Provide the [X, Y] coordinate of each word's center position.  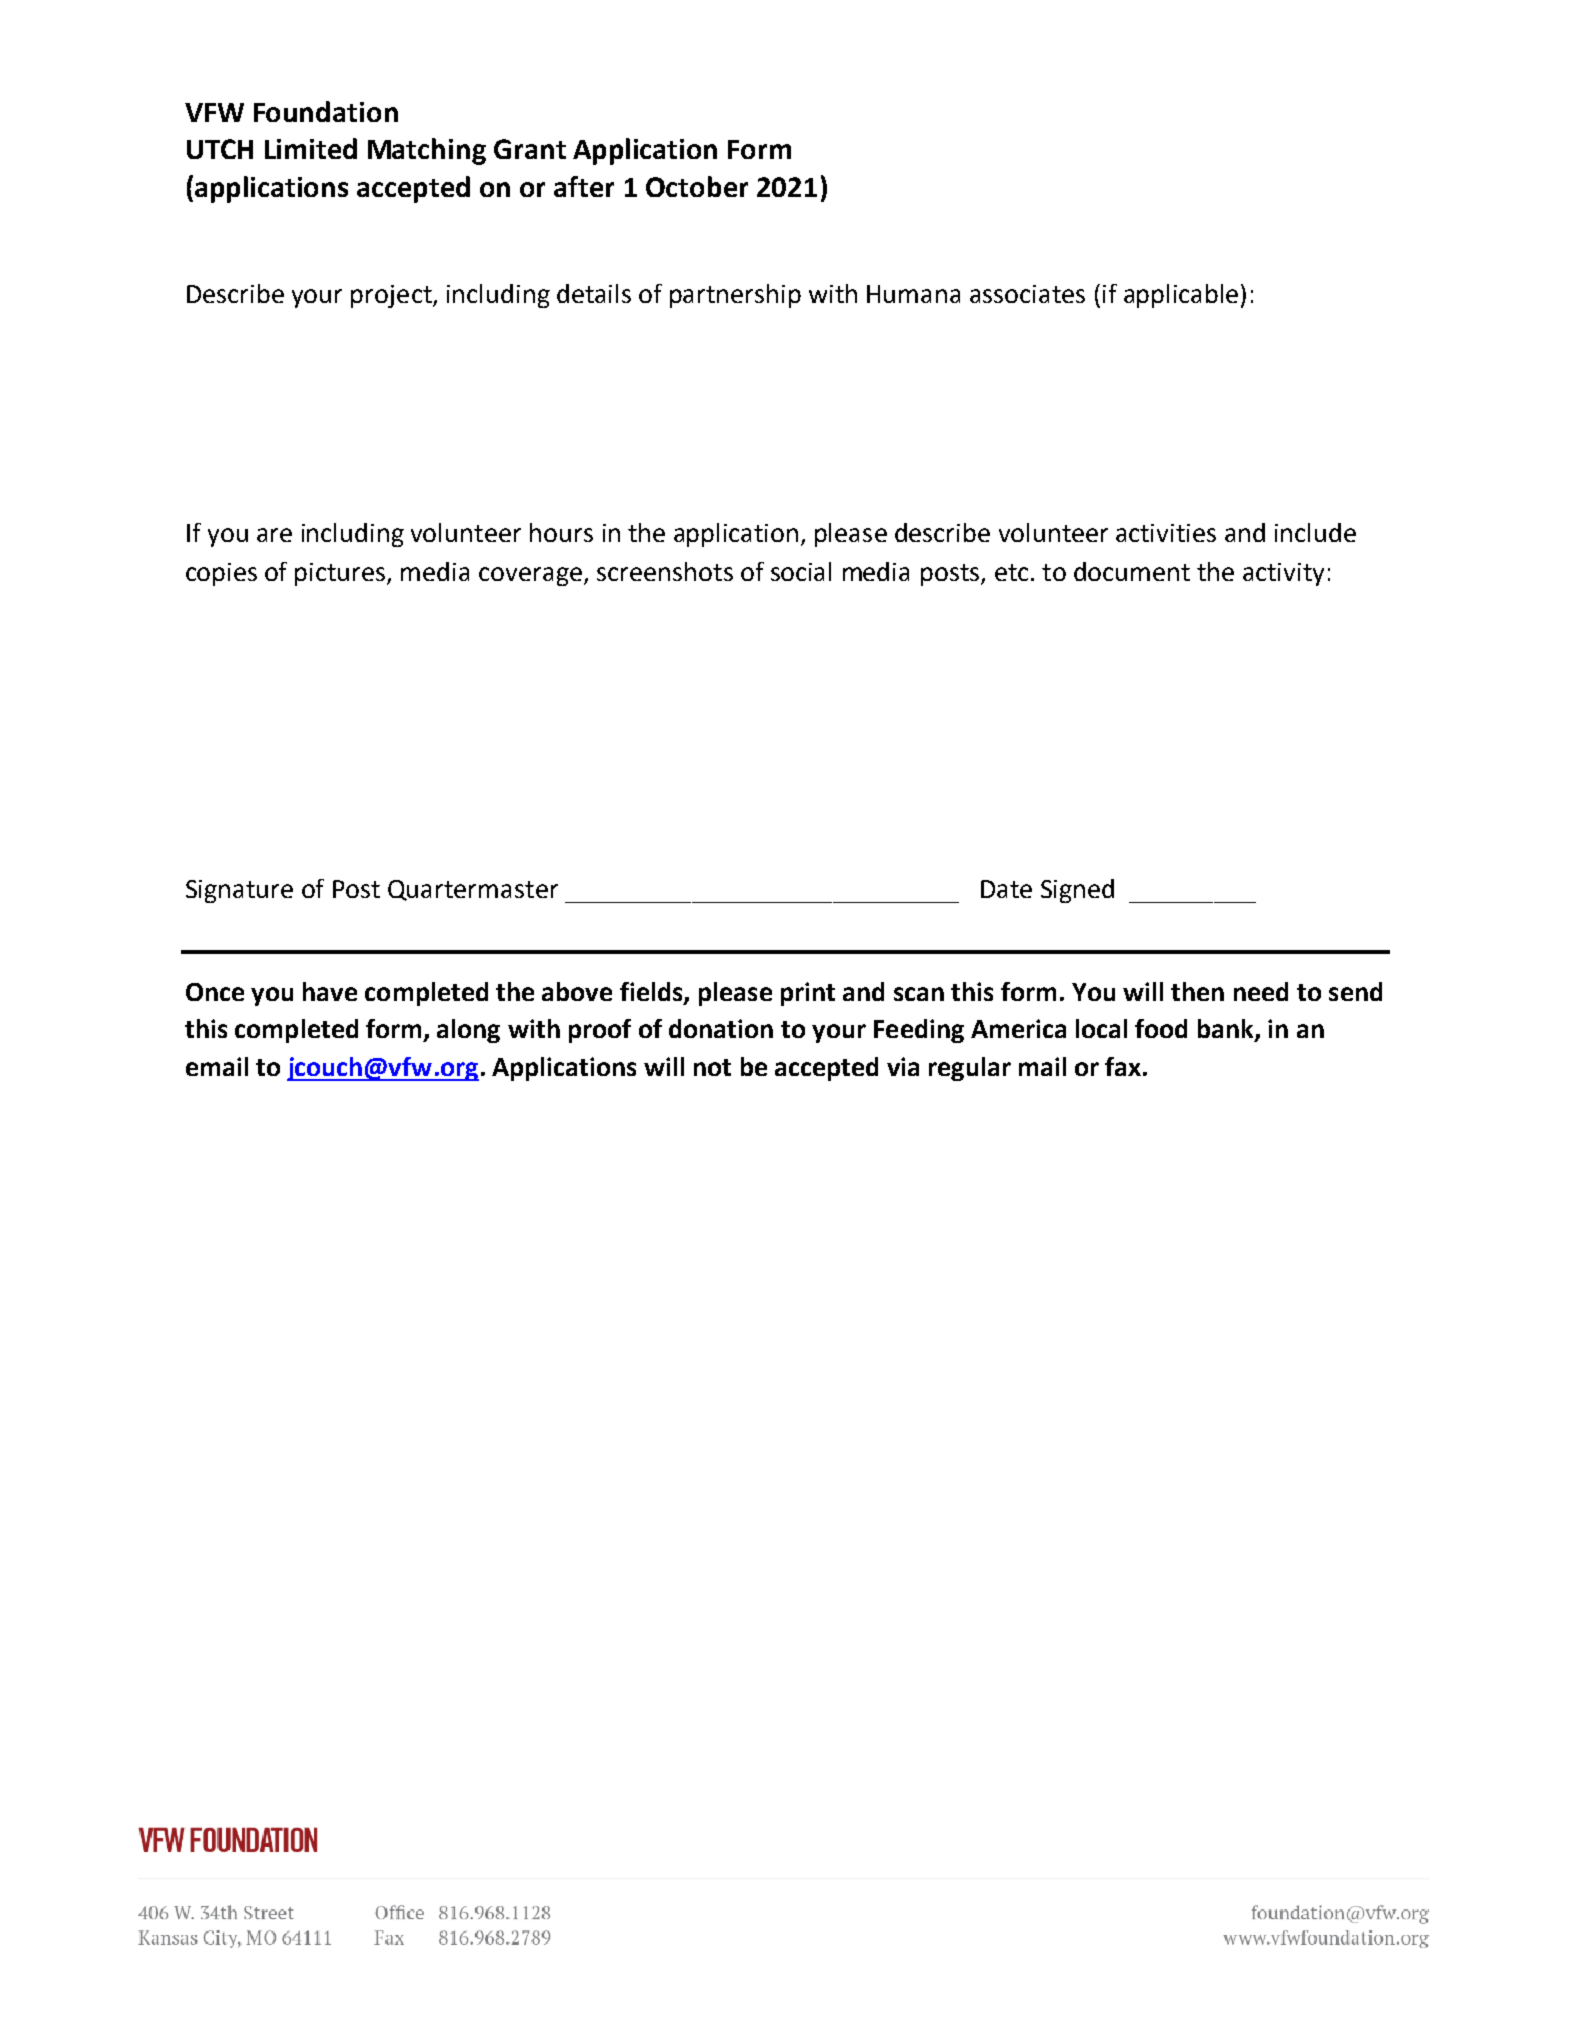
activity [1283, 574]
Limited [311, 148]
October [697, 186]
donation [721, 1028]
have [330, 991]
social [801, 571]
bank [1227, 1030]
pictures [341, 574]
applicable [1181, 296]
